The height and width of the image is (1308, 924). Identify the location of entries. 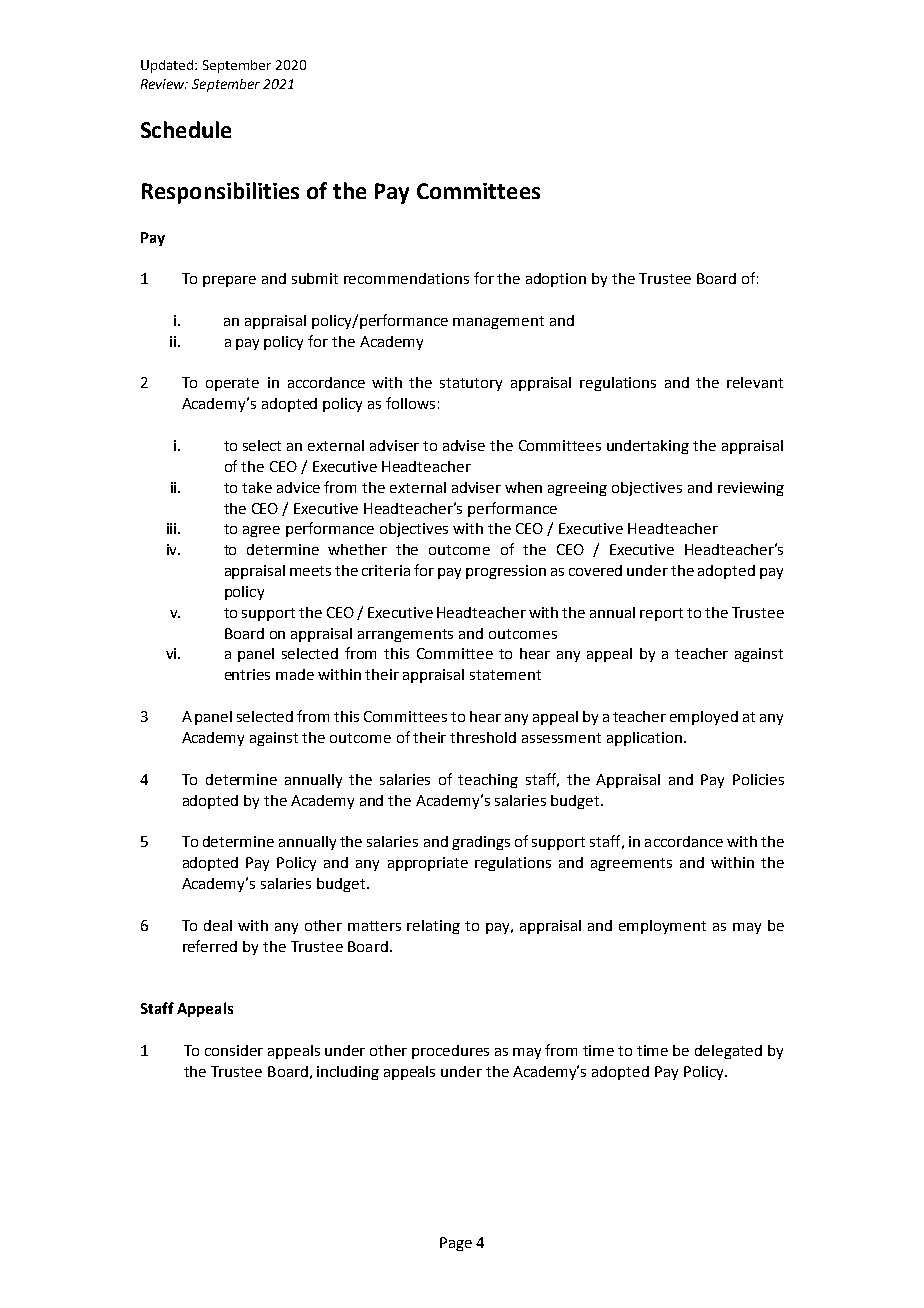
(247, 674).
